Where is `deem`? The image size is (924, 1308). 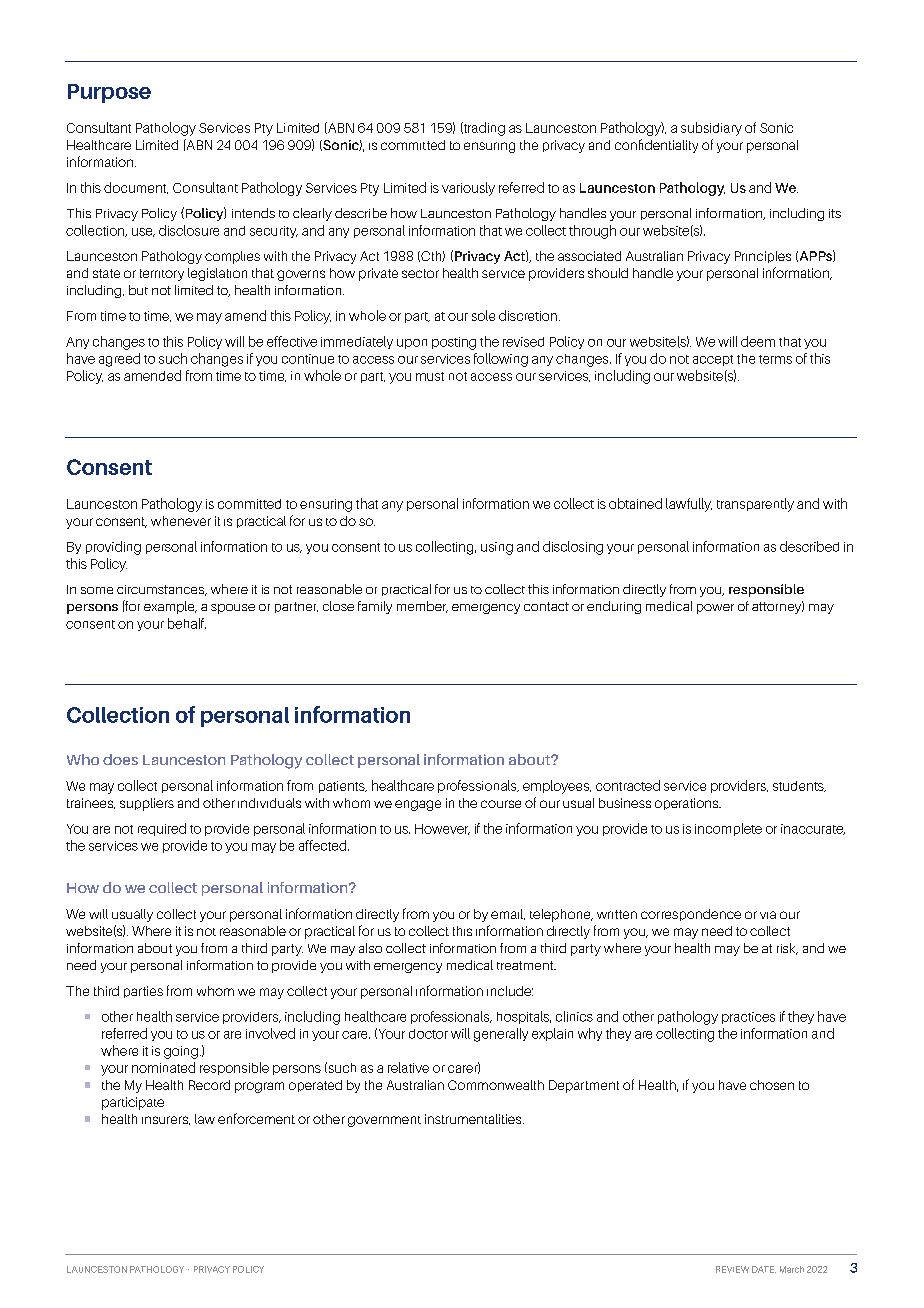
deem is located at coordinates (758, 341).
